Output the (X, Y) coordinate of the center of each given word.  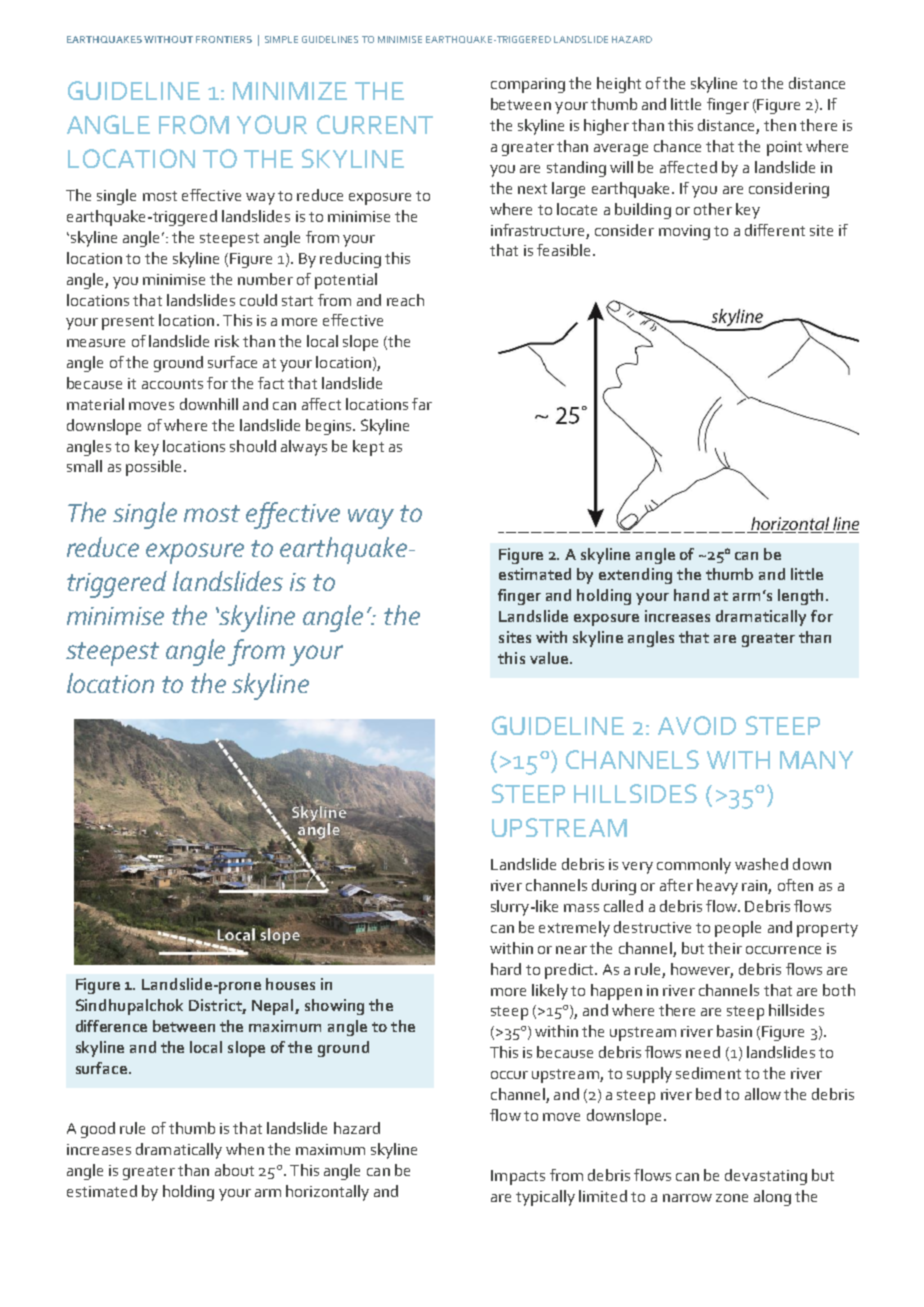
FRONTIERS (224, 39)
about (234, 1170)
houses (290, 984)
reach (405, 300)
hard (506, 969)
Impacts (518, 1177)
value (550, 658)
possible (153, 468)
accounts (172, 384)
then (780, 125)
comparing (528, 85)
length (802, 597)
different (775, 230)
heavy (717, 887)
